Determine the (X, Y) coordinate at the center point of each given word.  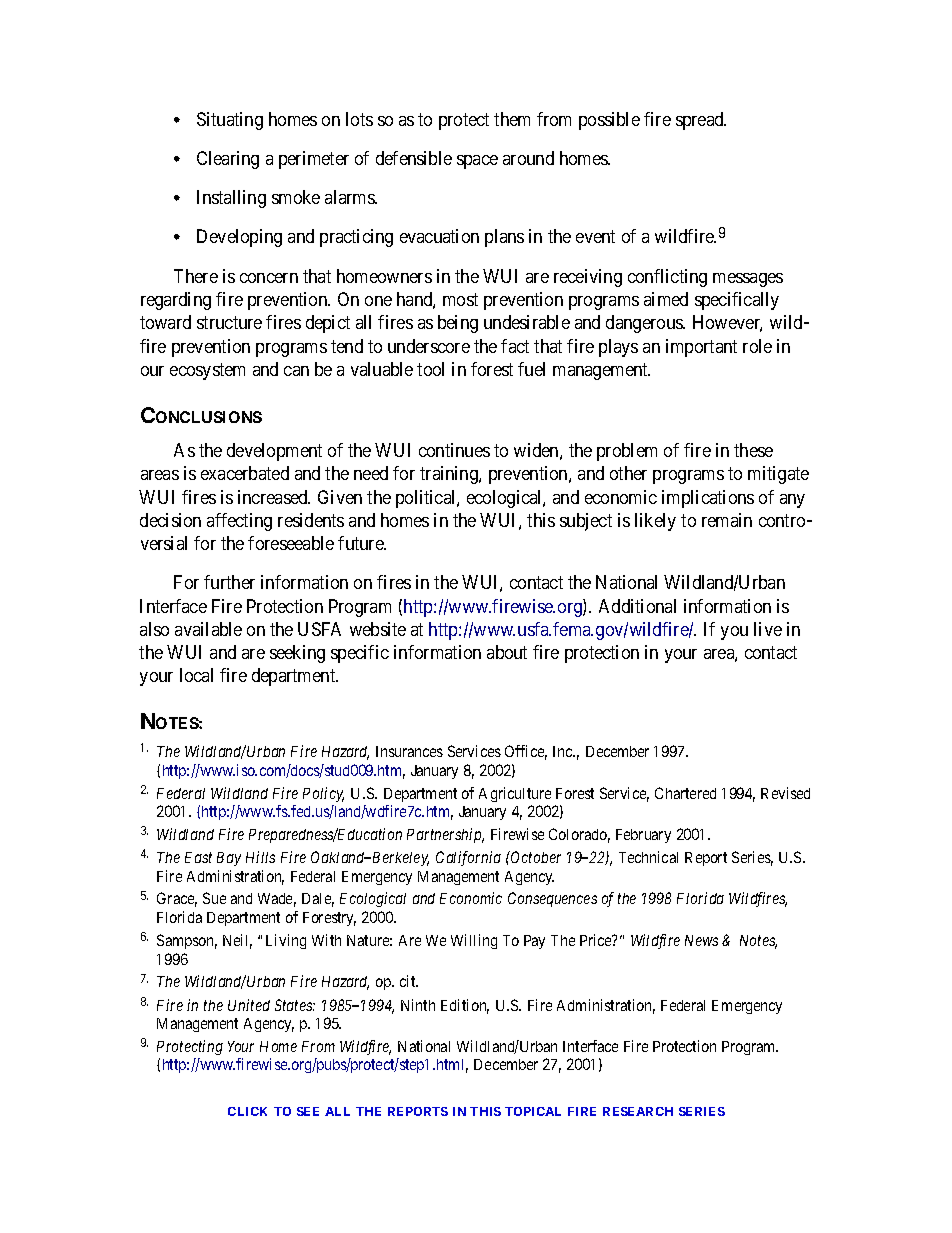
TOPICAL (533, 1111)
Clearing (228, 160)
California (468, 858)
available (208, 629)
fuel (531, 369)
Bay (229, 859)
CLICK (247, 1111)
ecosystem (207, 371)
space (477, 162)
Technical (648, 857)
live (768, 629)
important (701, 348)
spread (701, 121)
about (507, 652)
